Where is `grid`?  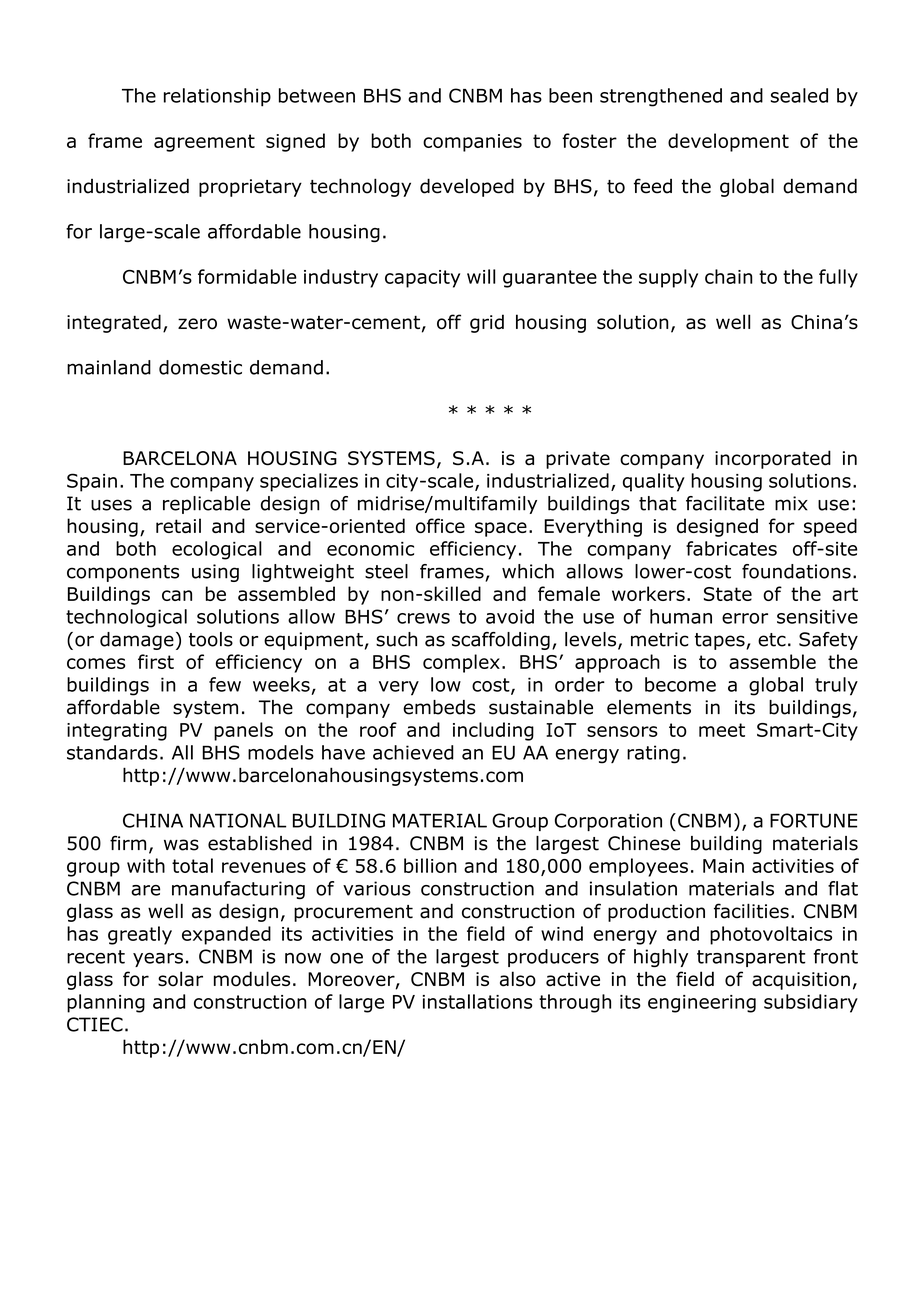 grid is located at coordinates (487, 323).
